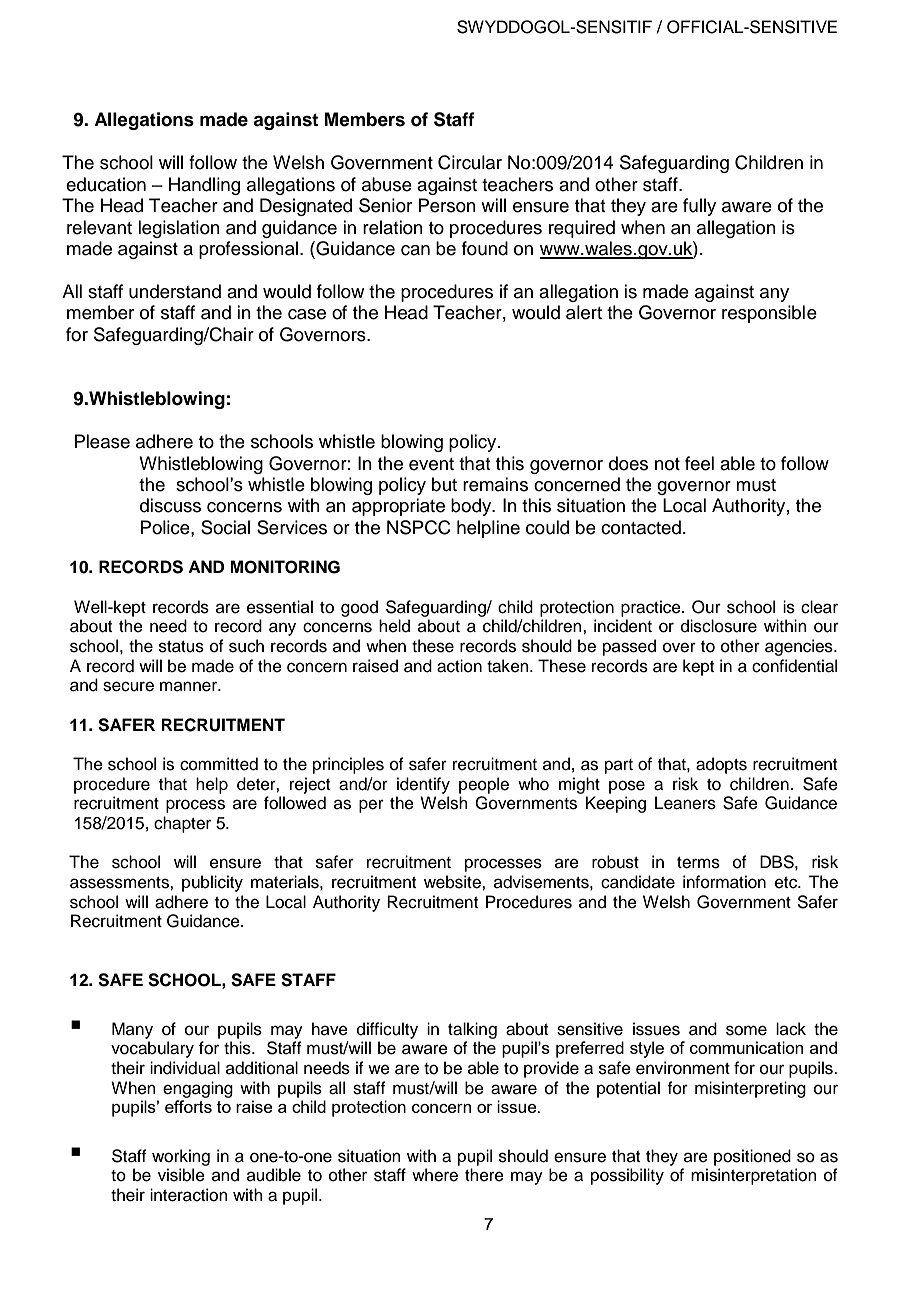  What do you see at coordinates (699, 207) in the document?
I see `fully` at bounding box center [699, 207].
